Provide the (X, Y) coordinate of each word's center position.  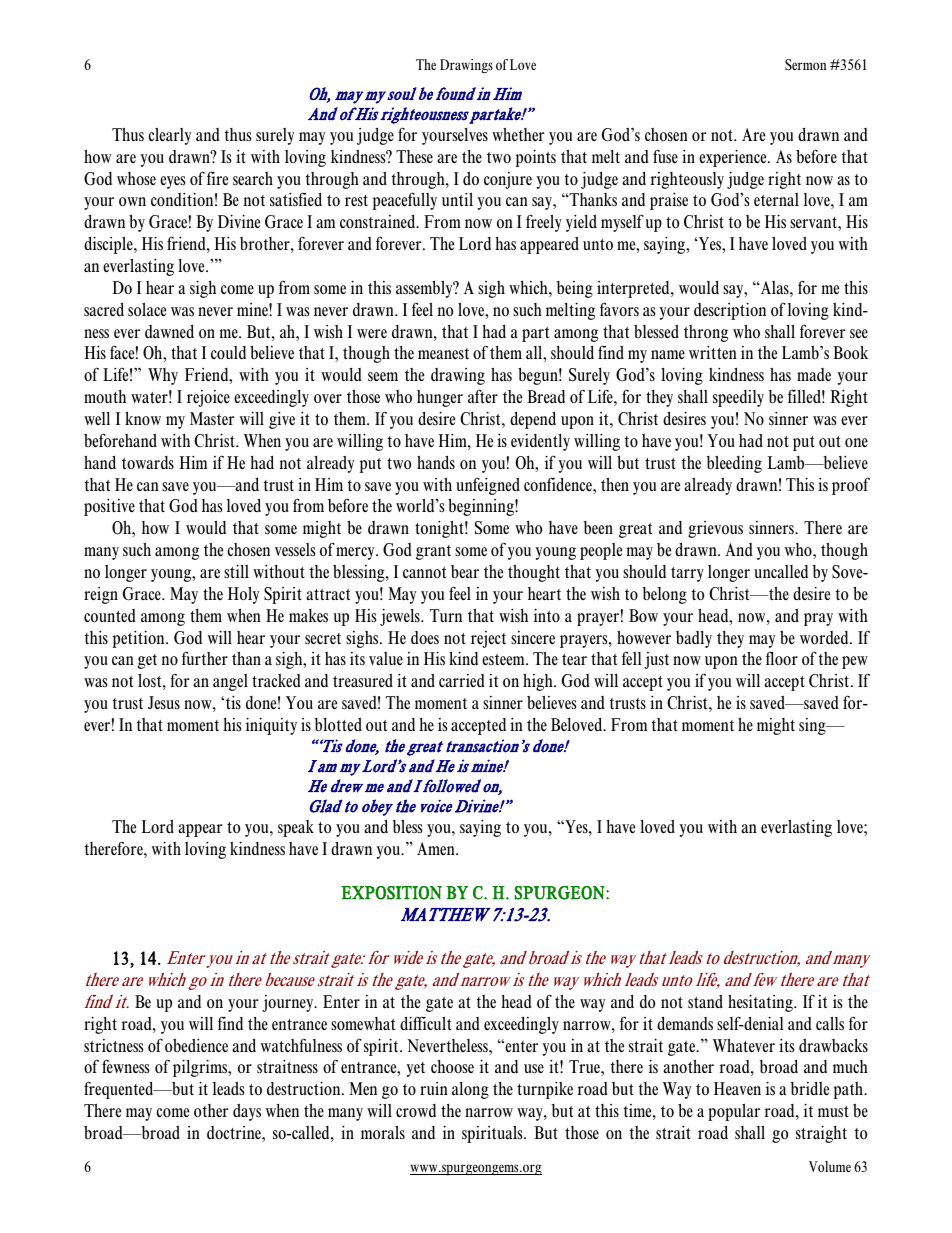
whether (518, 134)
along (470, 1090)
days (247, 1112)
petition (140, 639)
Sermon (805, 64)
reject (488, 639)
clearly (169, 136)
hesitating (761, 1003)
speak (296, 828)
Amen (437, 848)
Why (163, 376)
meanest (443, 354)
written (713, 352)
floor (782, 658)
